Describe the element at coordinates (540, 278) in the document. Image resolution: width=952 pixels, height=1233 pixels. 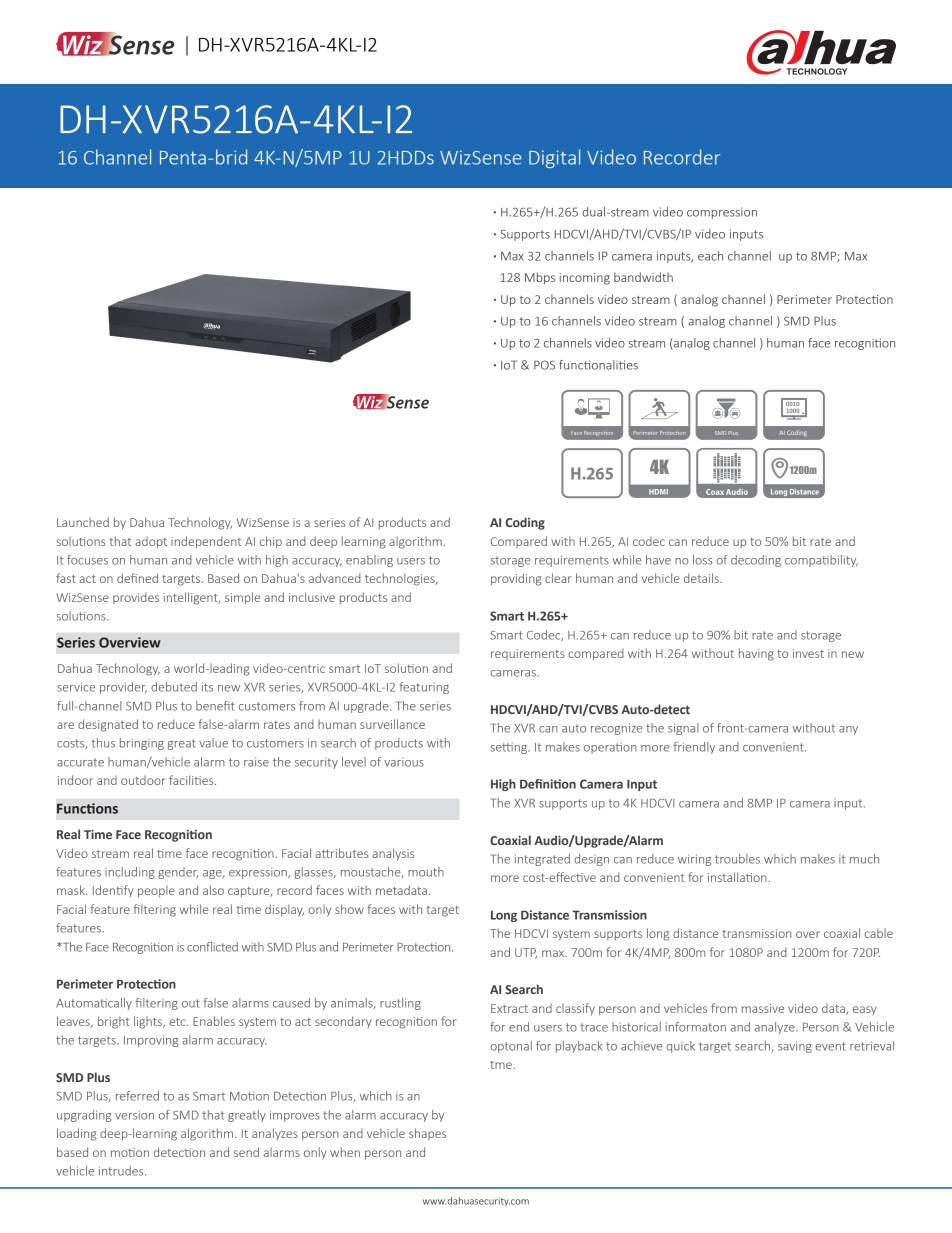
I see `Mbps` at that location.
